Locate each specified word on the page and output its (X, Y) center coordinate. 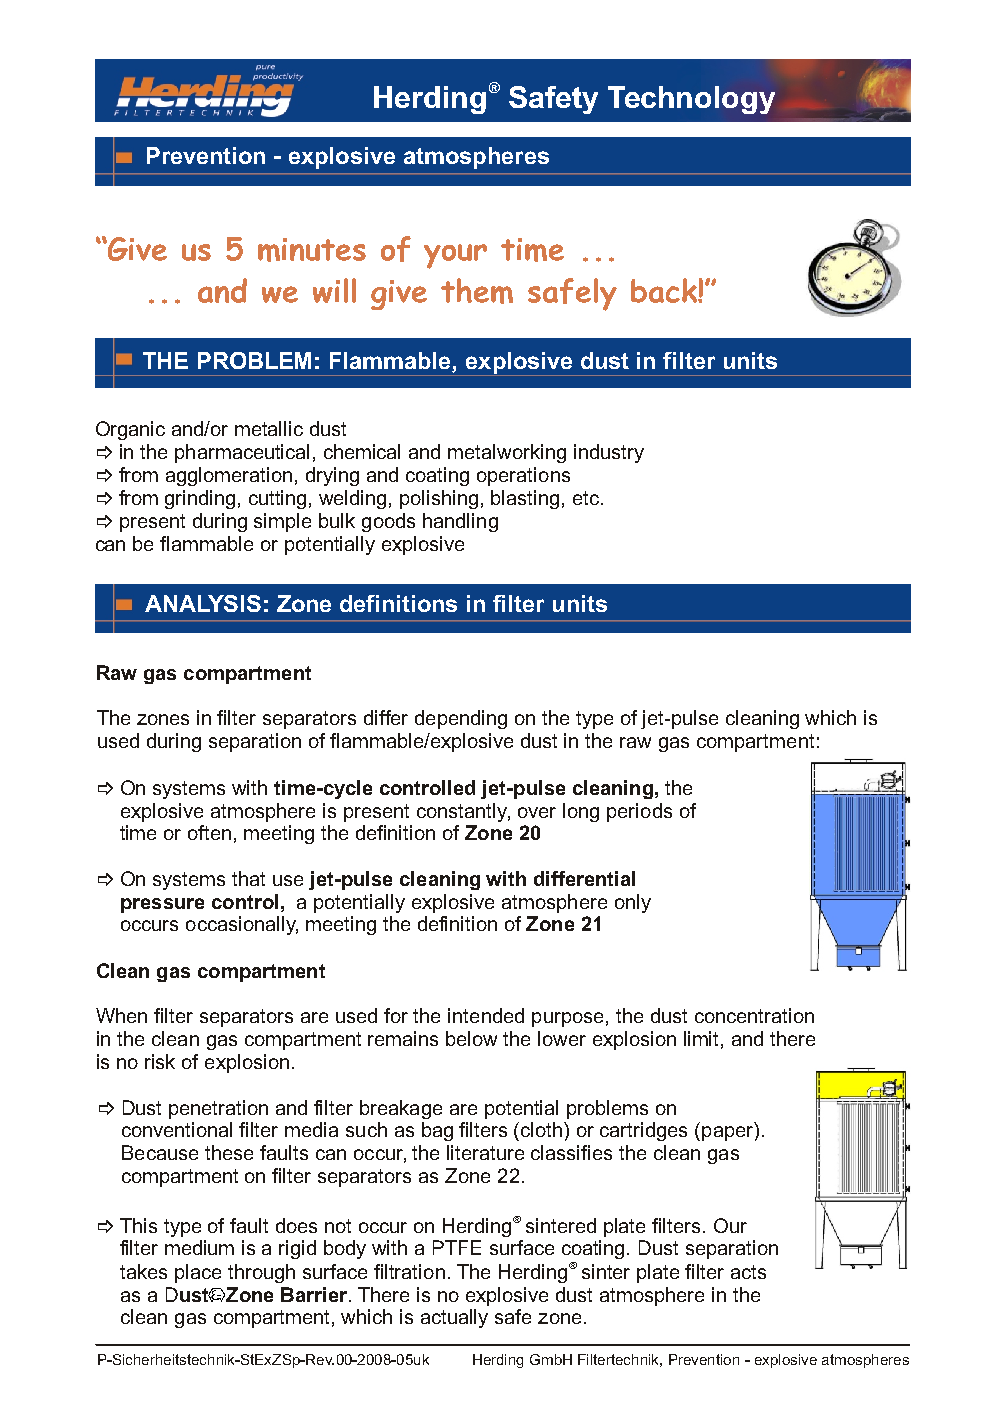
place (198, 1273)
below (471, 1038)
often (209, 832)
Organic (130, 430)
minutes (312, 250)
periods (639, 812)
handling (460, 522)
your (455, 256)
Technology (691, 100)
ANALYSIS (203, 603)
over (537, 812)
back (665, 290)
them (477, 291)
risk (160, 1061)
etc (586, 498)
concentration (754, 1015)
